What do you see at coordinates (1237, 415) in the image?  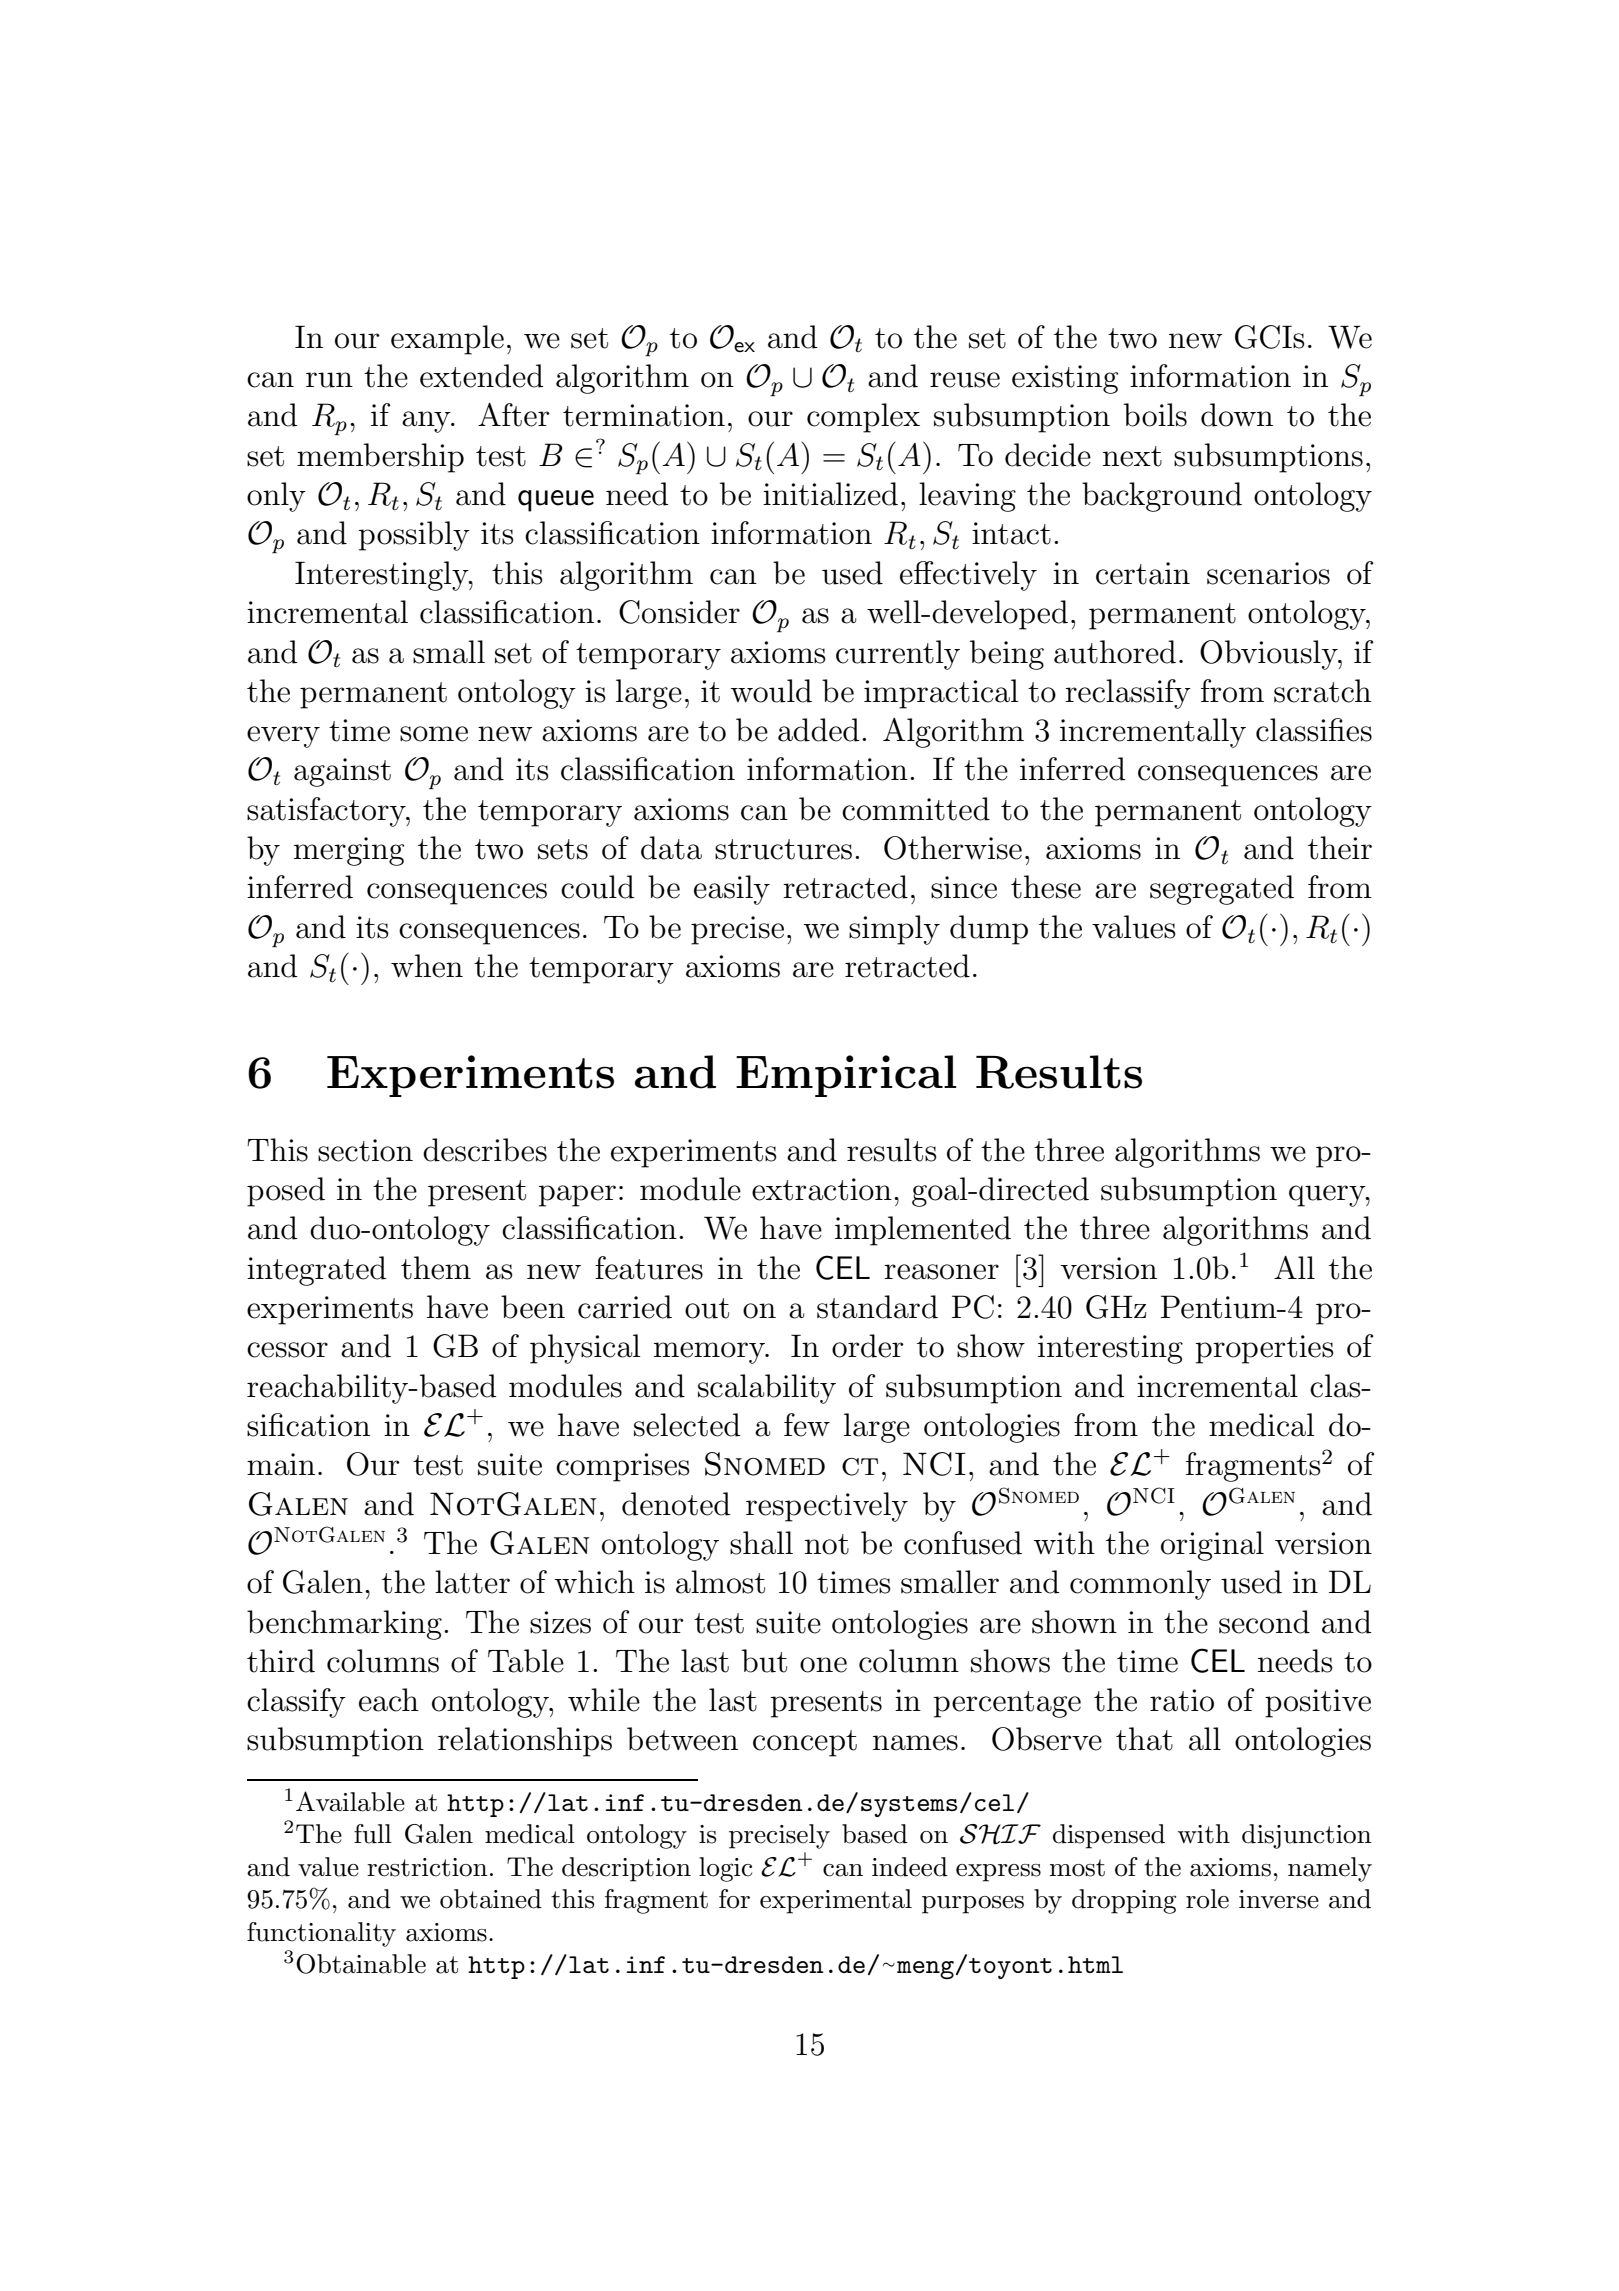 I see `down` at bounding box center [1237, 415].
